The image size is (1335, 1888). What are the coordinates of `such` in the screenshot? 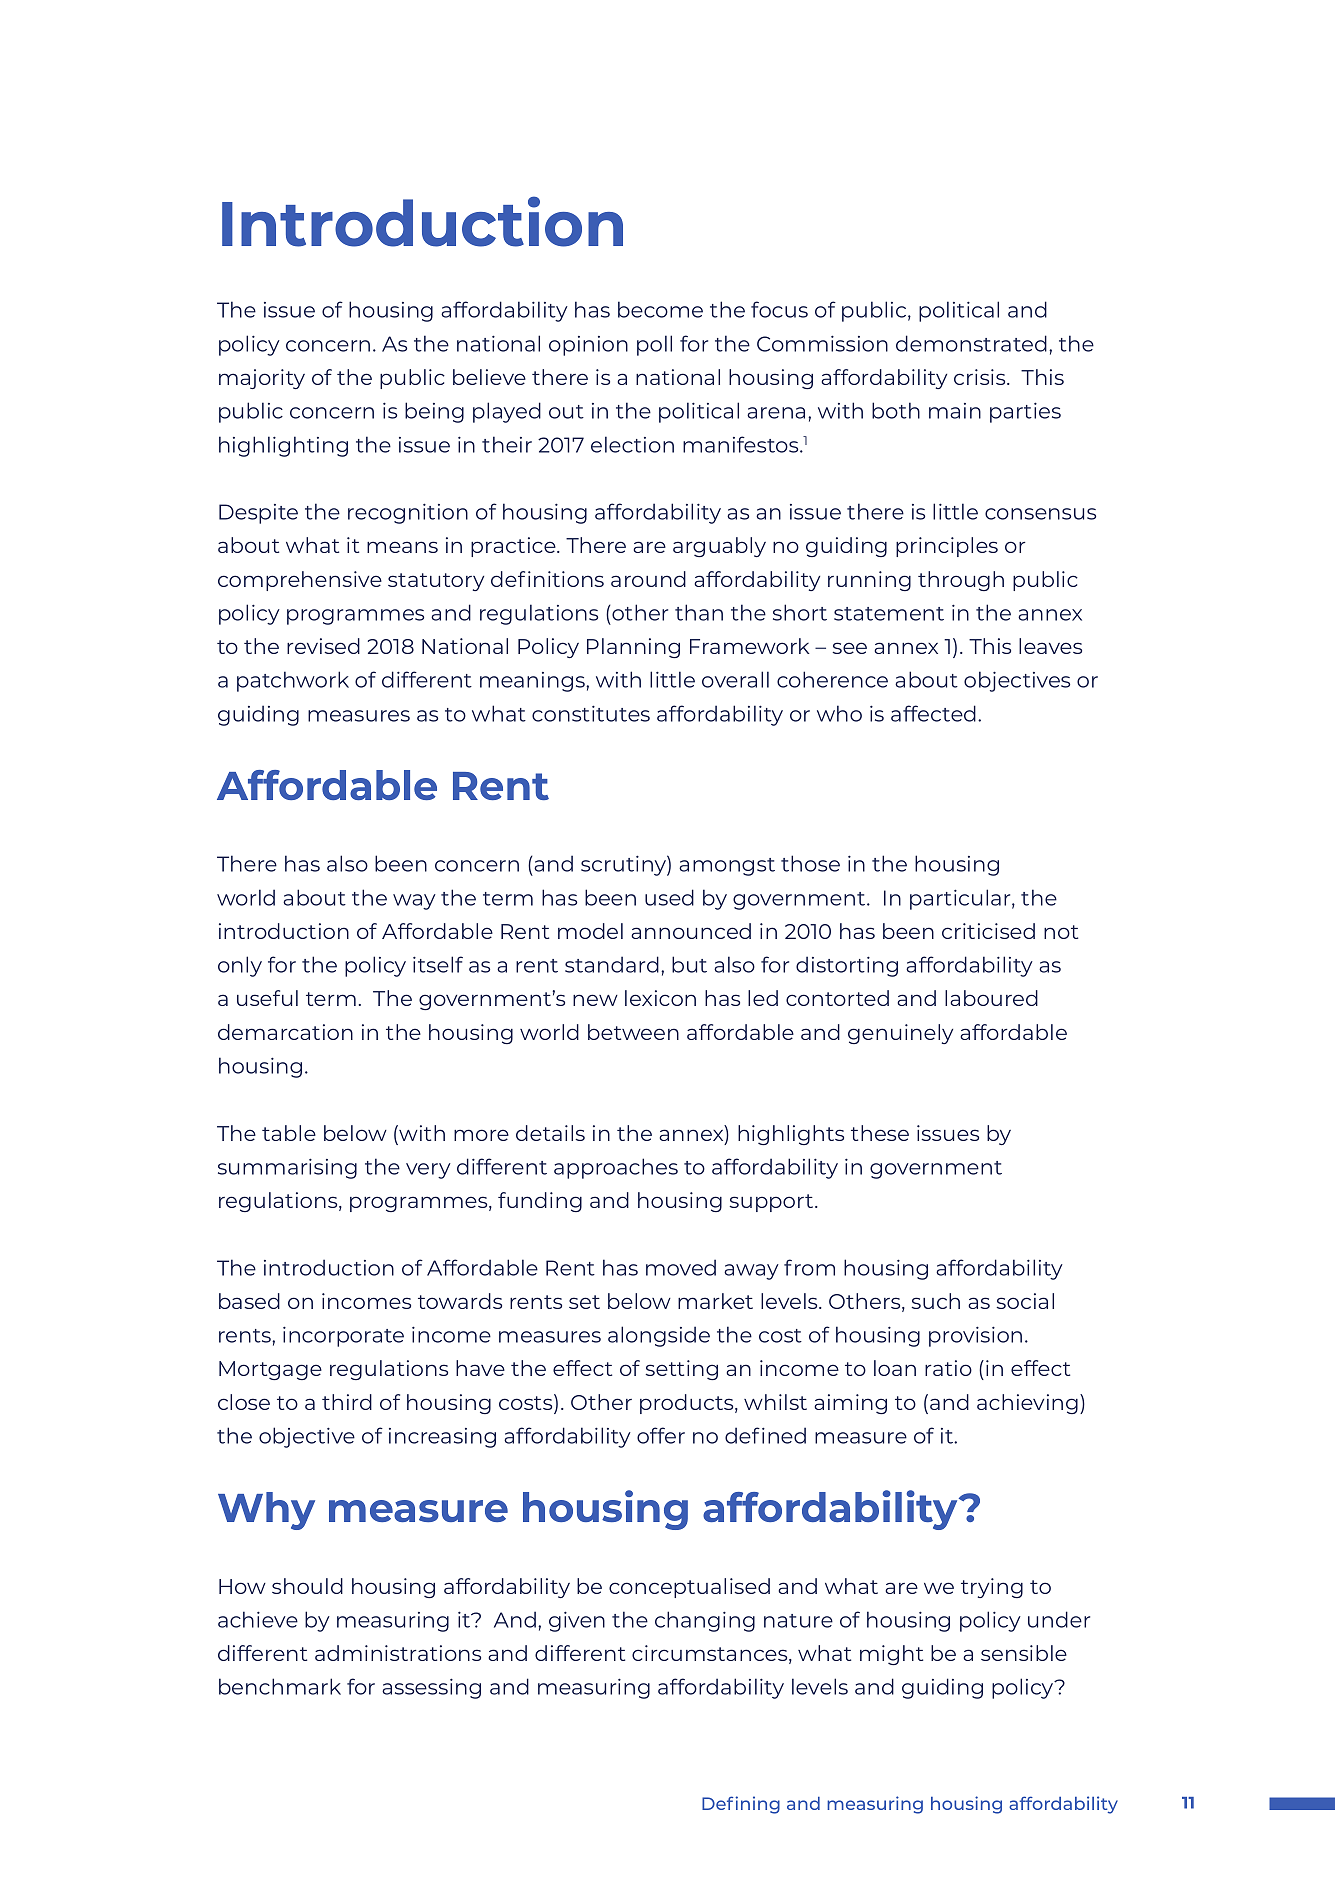 It's located at (935, 1301).
